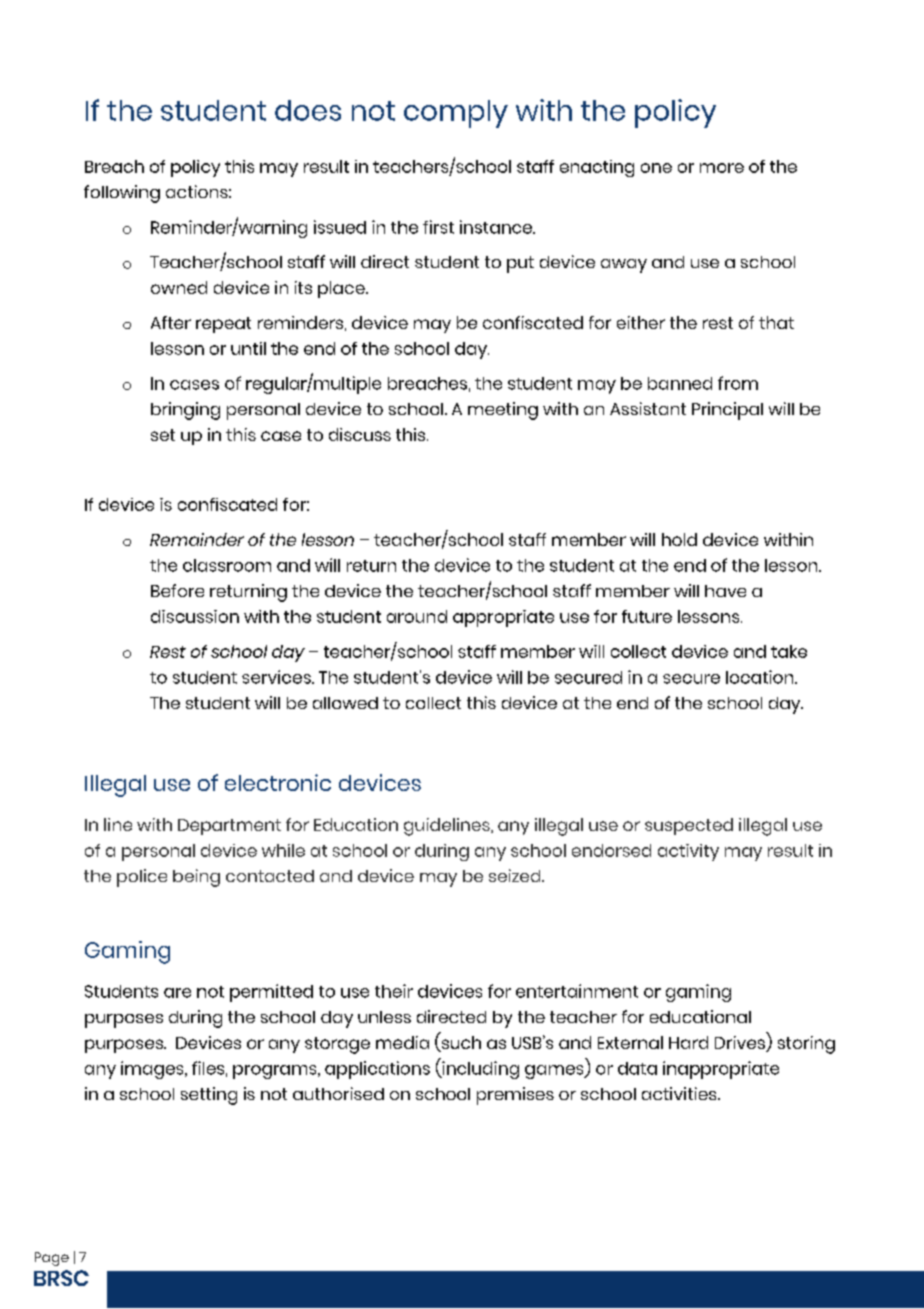  What do you see at coordinates (761, 677) in the screenshot?
I see `location` at bounding box center [761, 677].
